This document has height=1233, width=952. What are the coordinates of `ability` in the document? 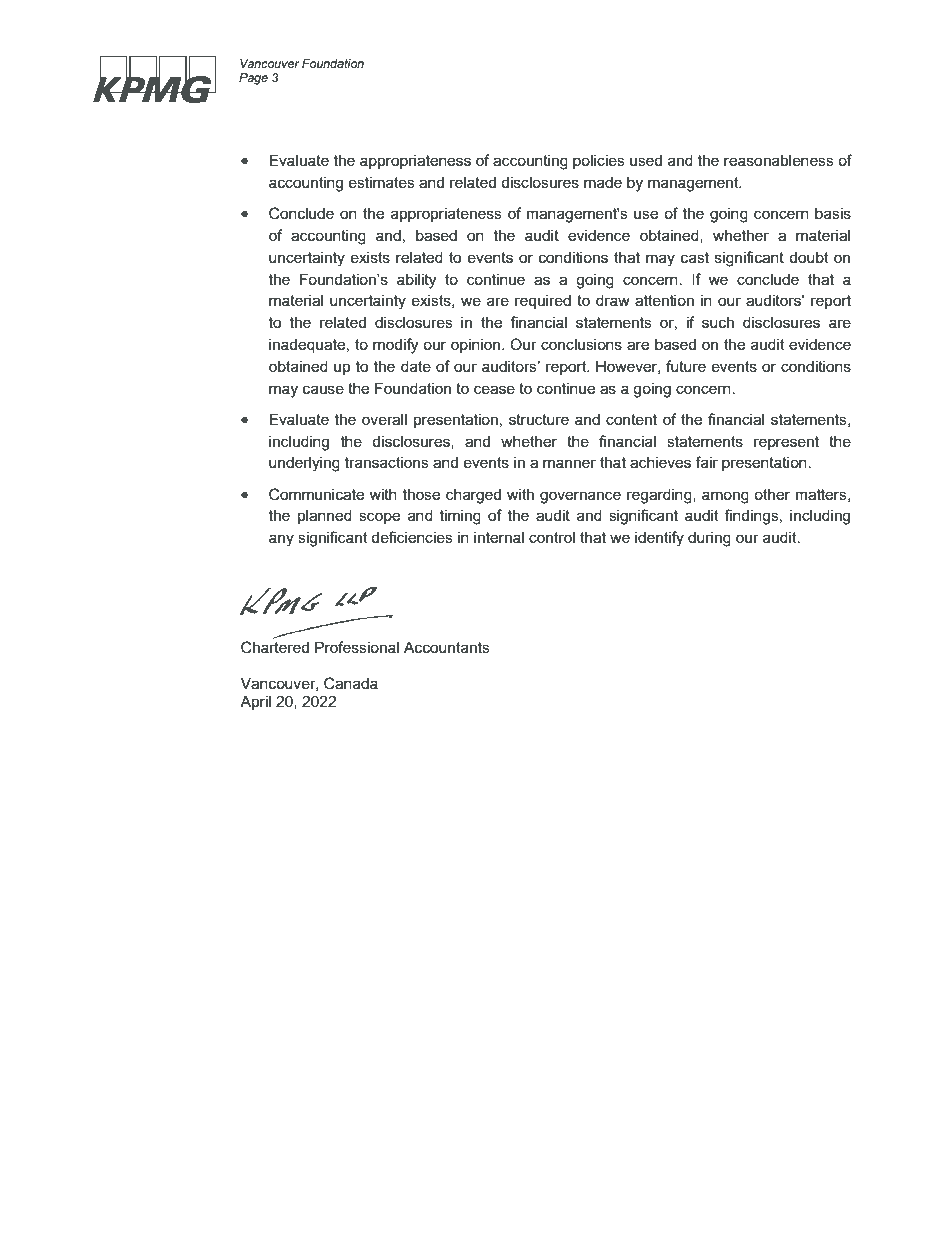 It's located at (416, 281).
